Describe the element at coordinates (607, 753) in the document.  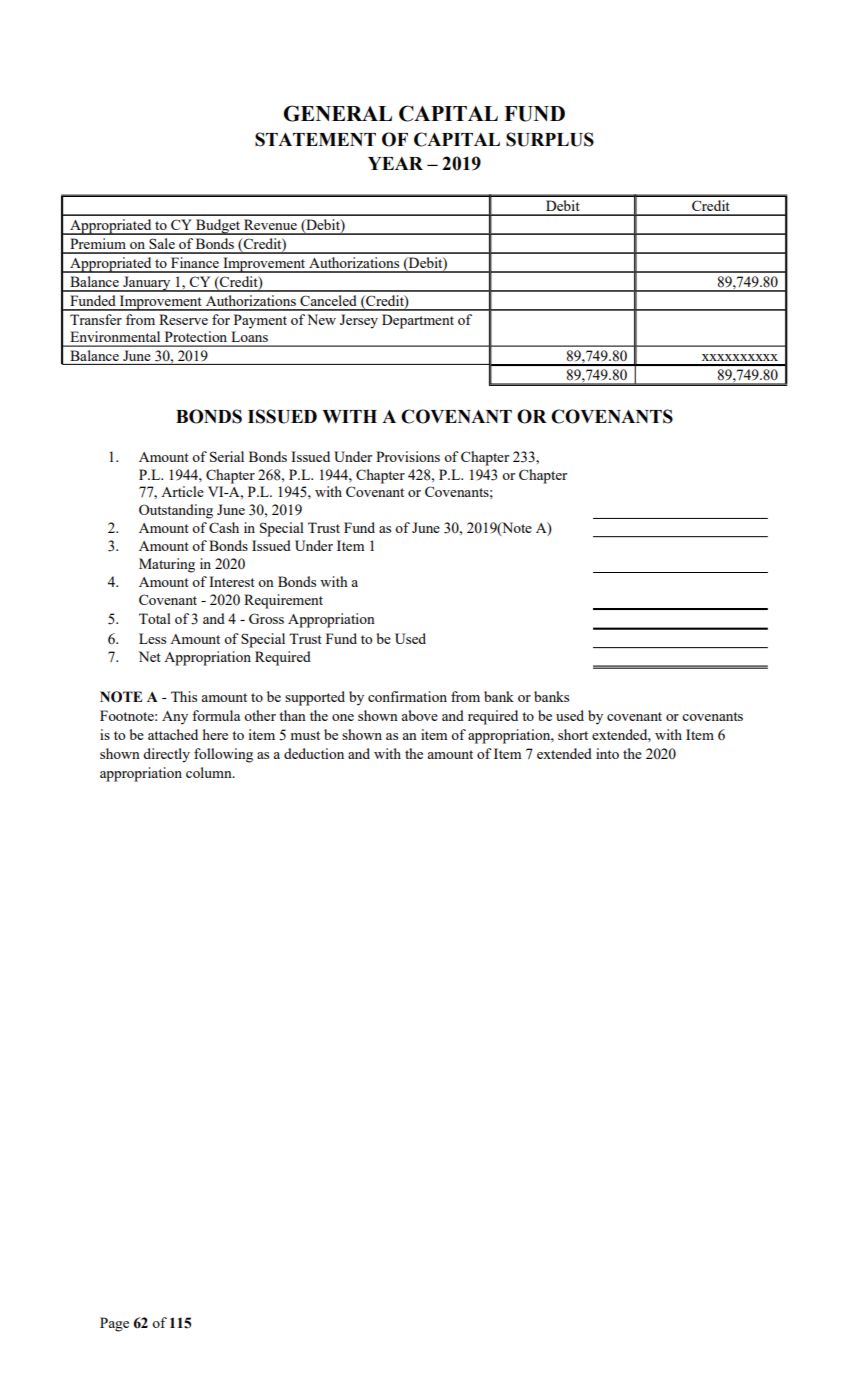
I see `into` at that location.
